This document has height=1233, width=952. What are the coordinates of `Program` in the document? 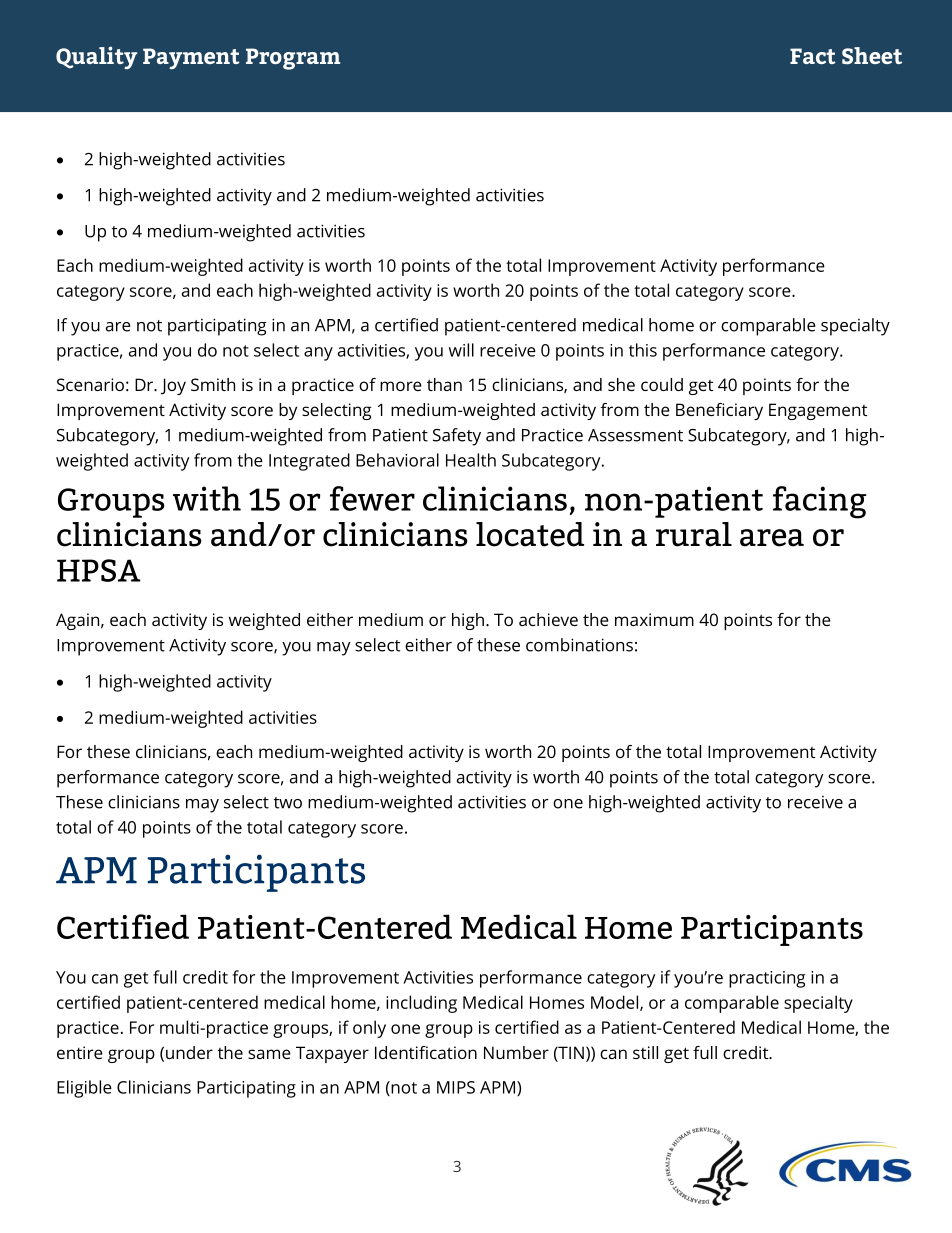 It's located at (293, 59).
